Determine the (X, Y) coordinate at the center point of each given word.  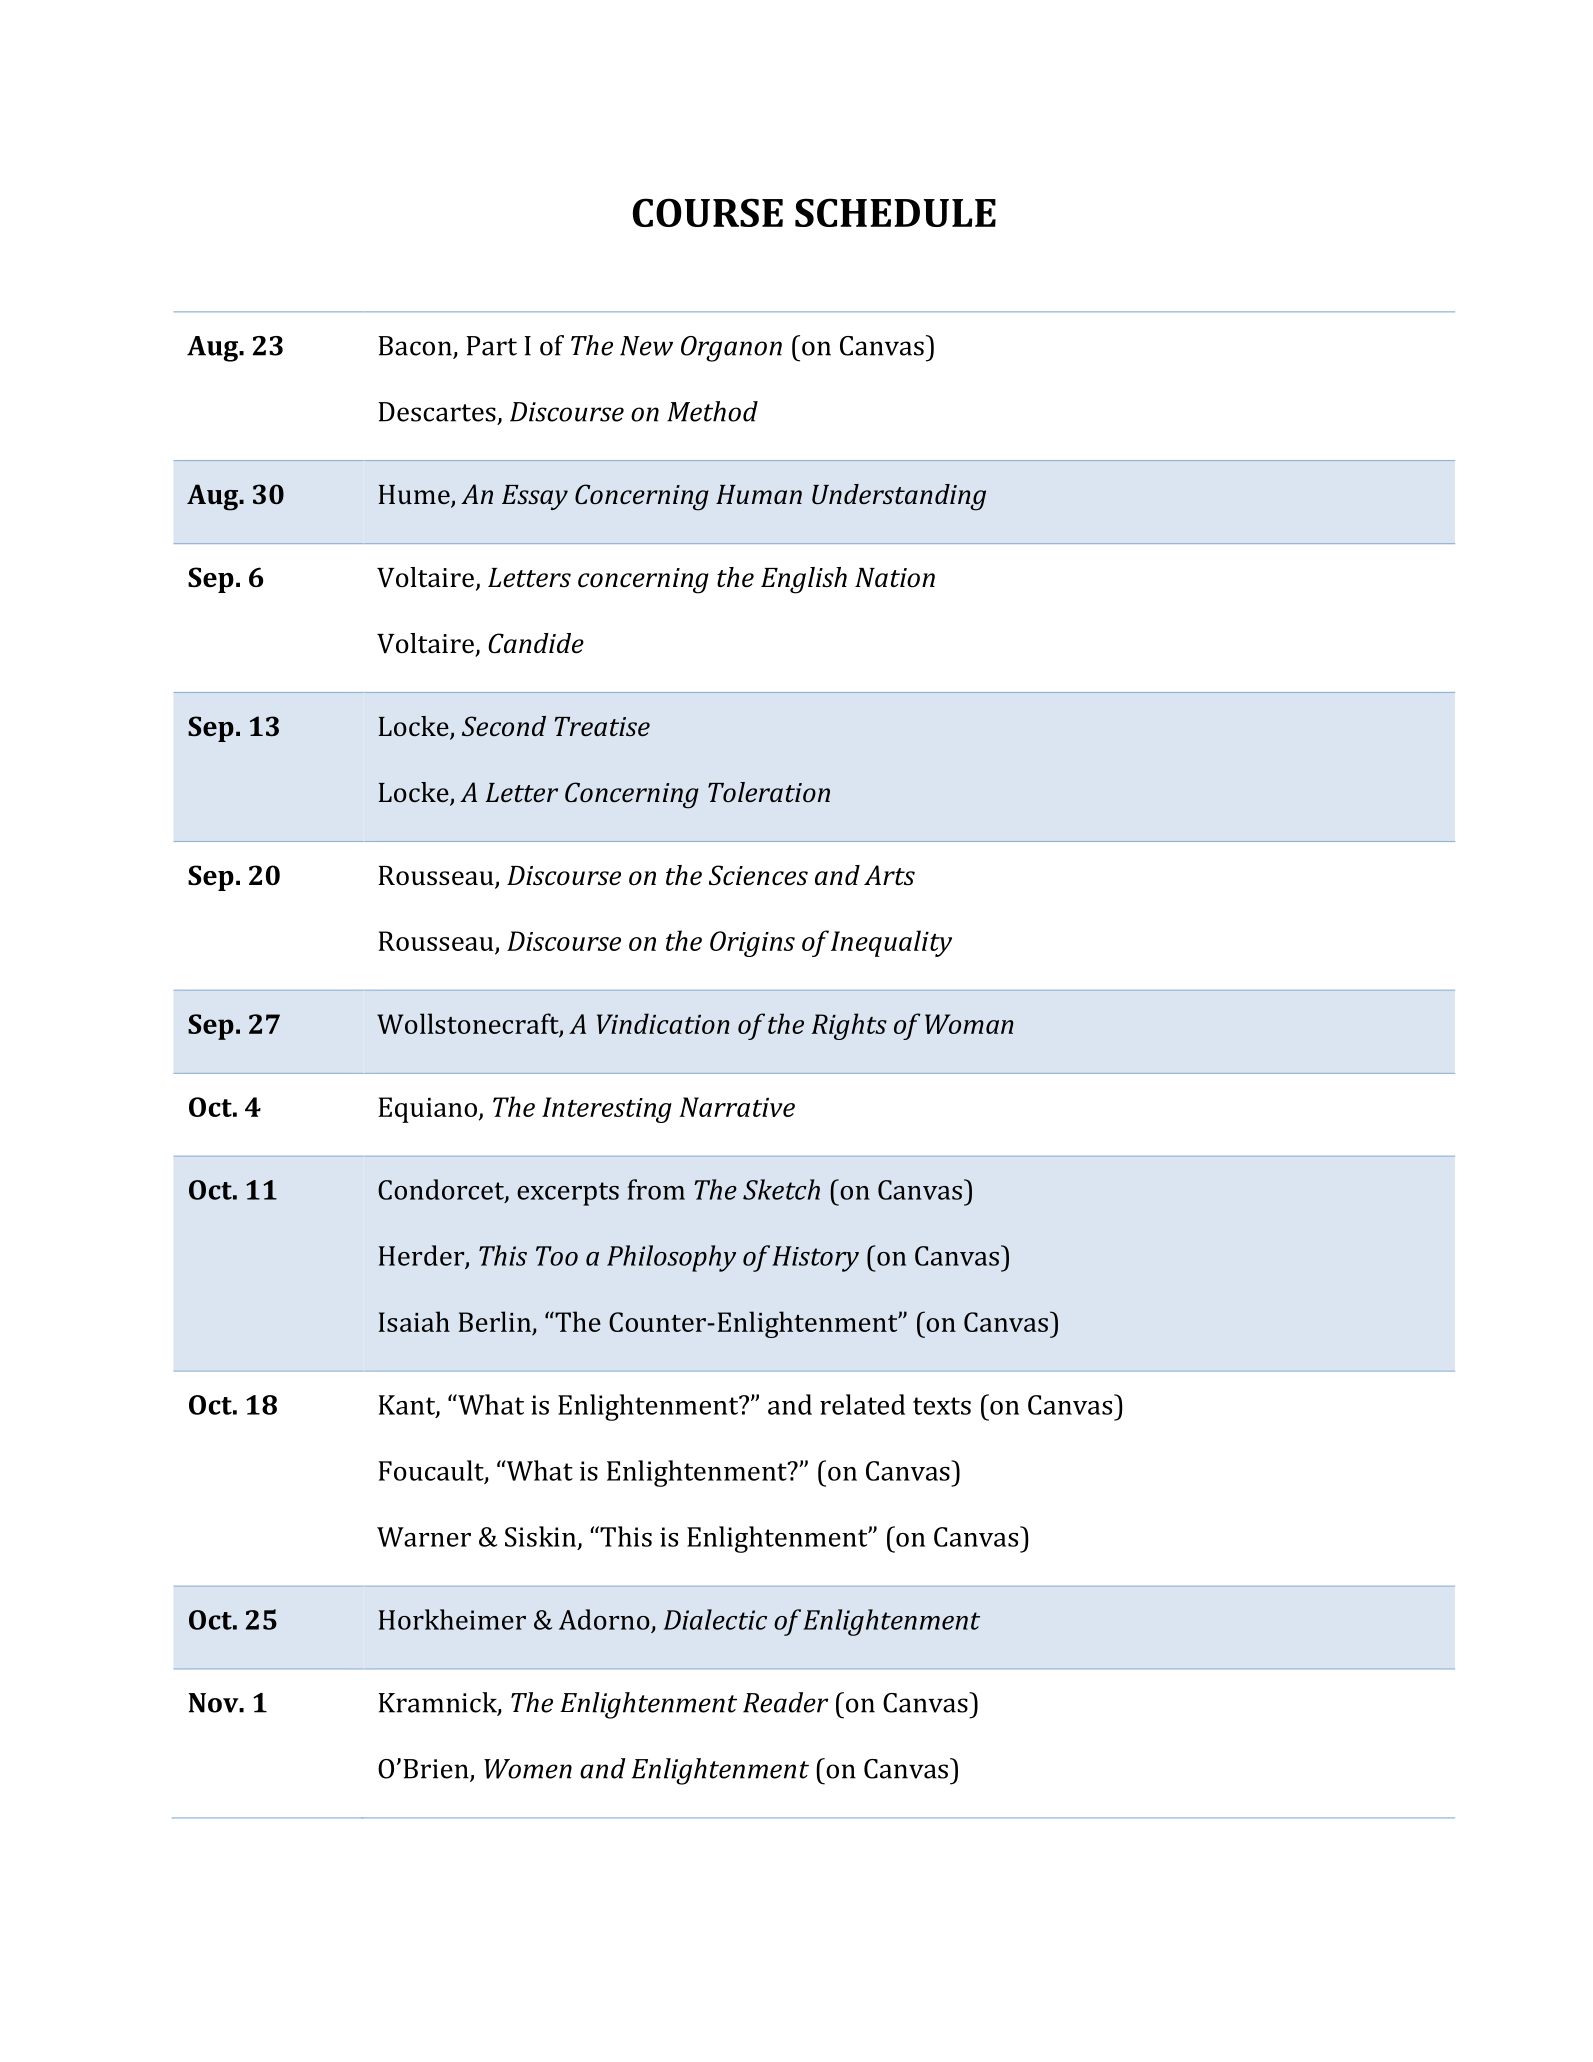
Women (528, 1769)
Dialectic (715, 1619)
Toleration (769, 792)
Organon (731, 349)
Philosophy (671, 1258)
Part (491, 346)
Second (504, 726)
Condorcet (442, 1190)
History (815, 1259)
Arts (889, 875)
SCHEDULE (895, 212)
